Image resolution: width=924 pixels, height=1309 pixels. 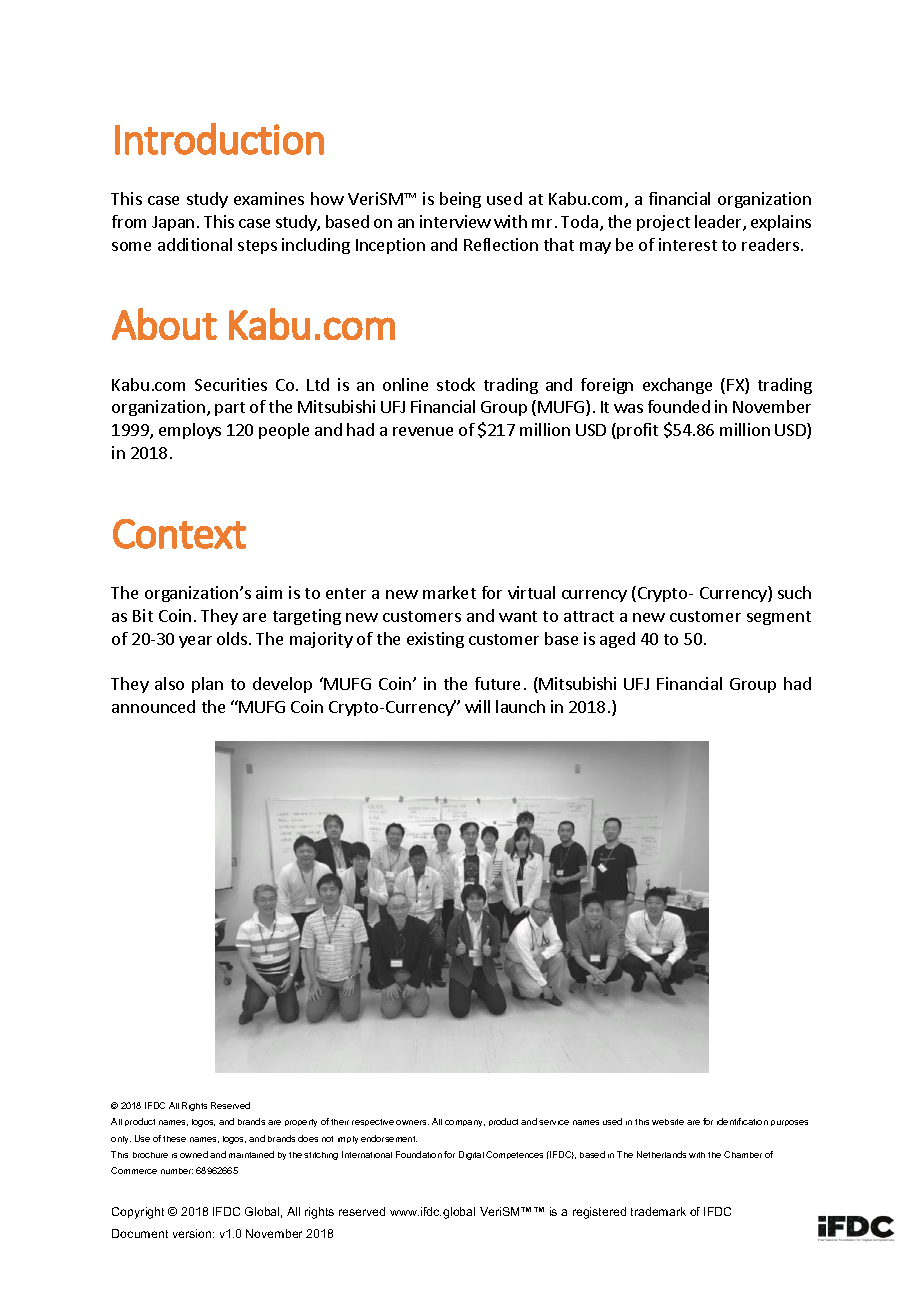 What do you see at coordinates (679, 406) in the page?
I see `founded` at bounding box center [679, 406].
